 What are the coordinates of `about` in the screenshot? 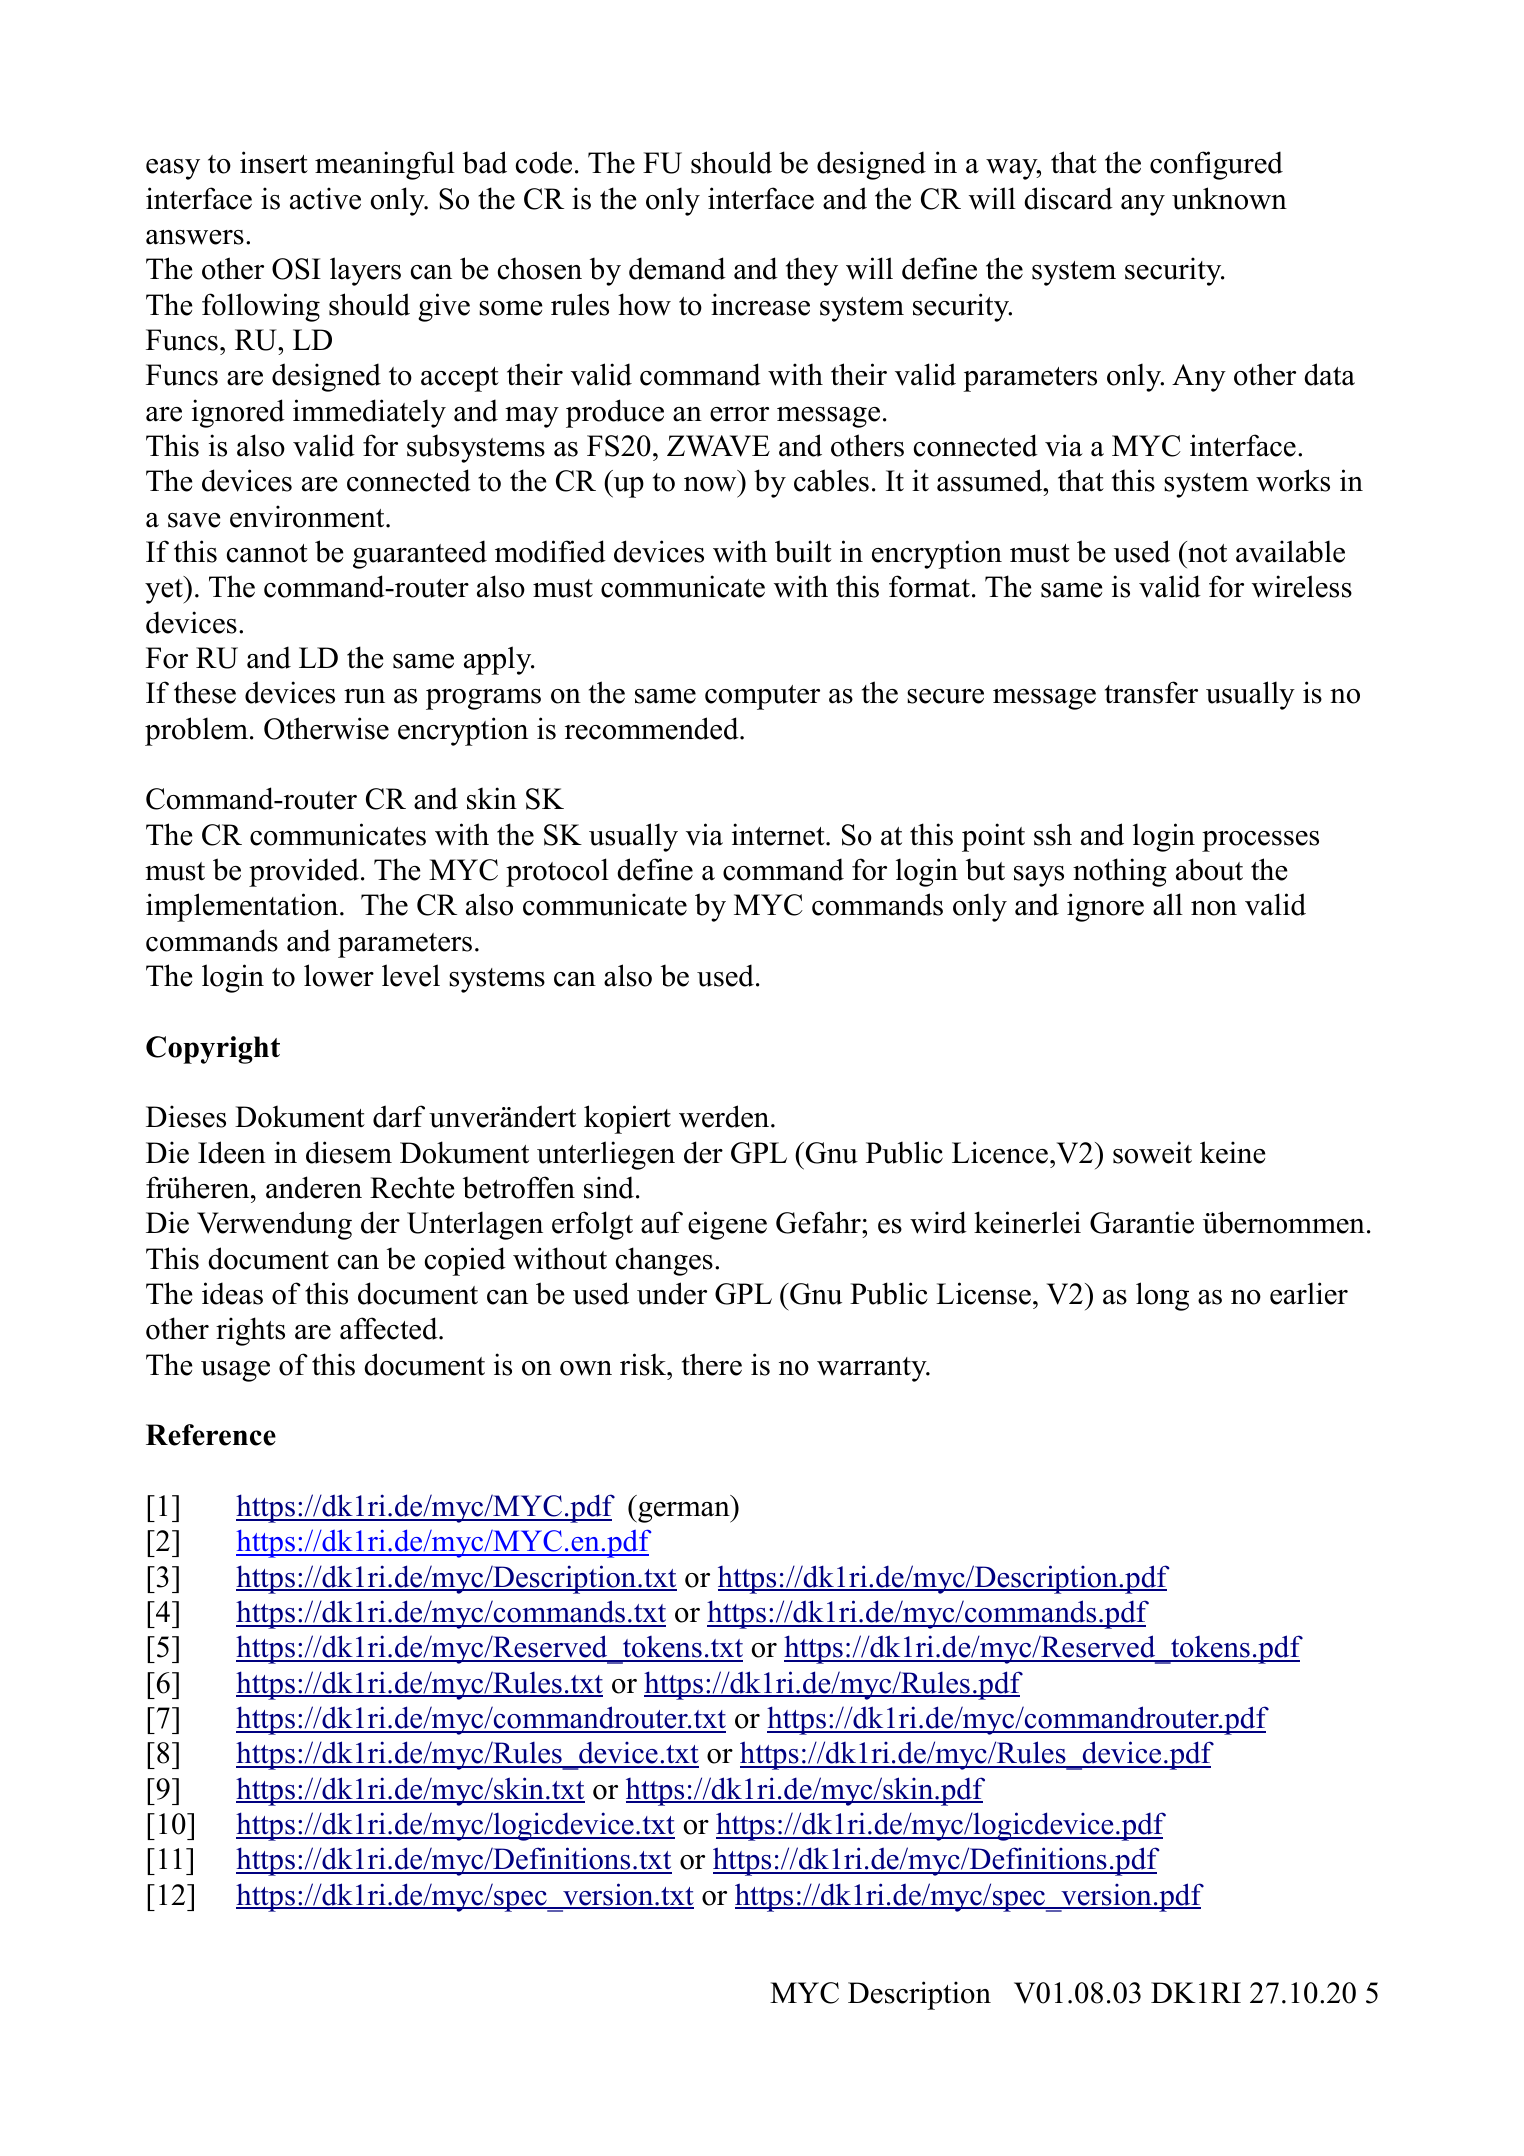 It's located at (1209, 869).
